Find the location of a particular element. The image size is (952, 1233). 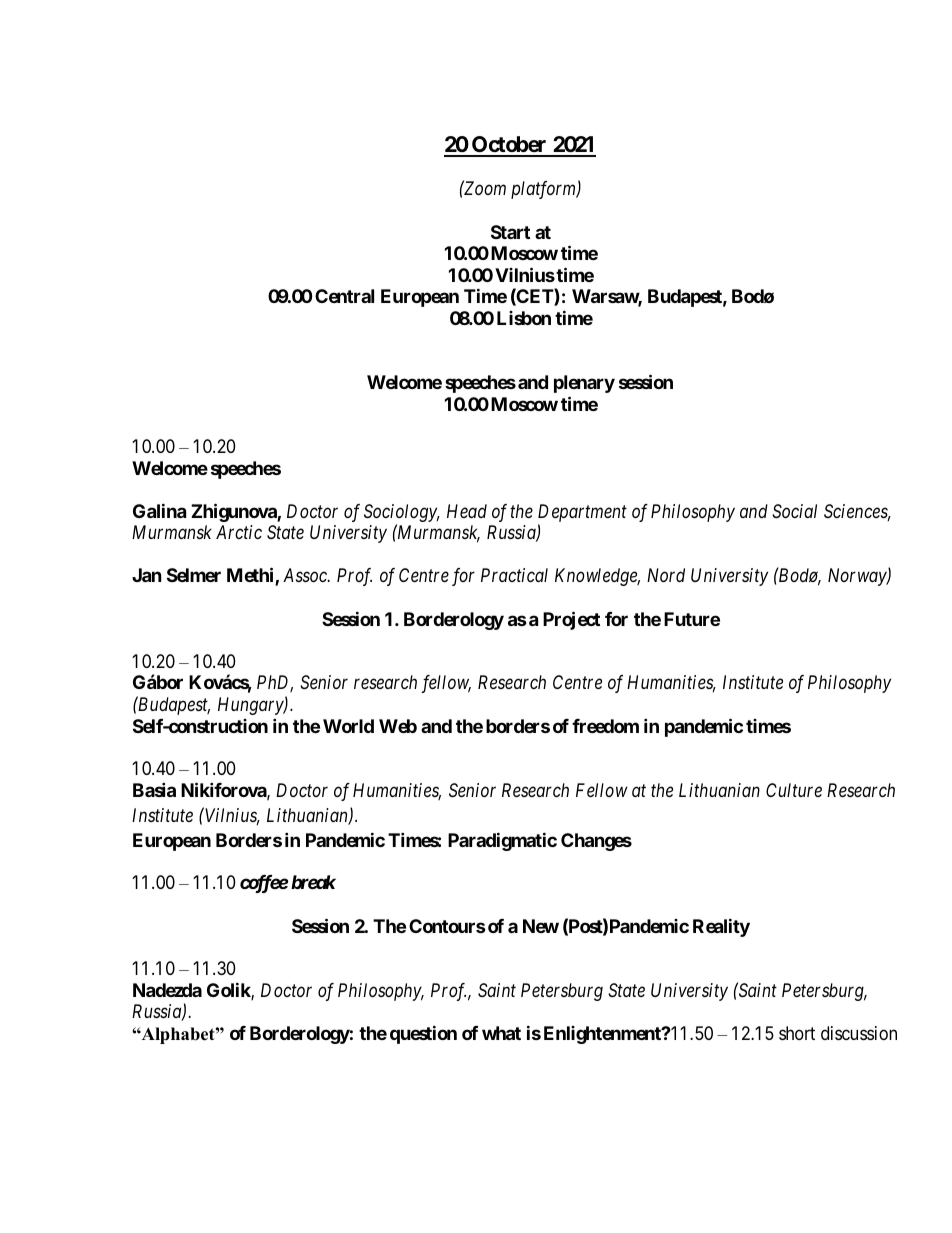

freedom is located at coordinates (605, 726).
